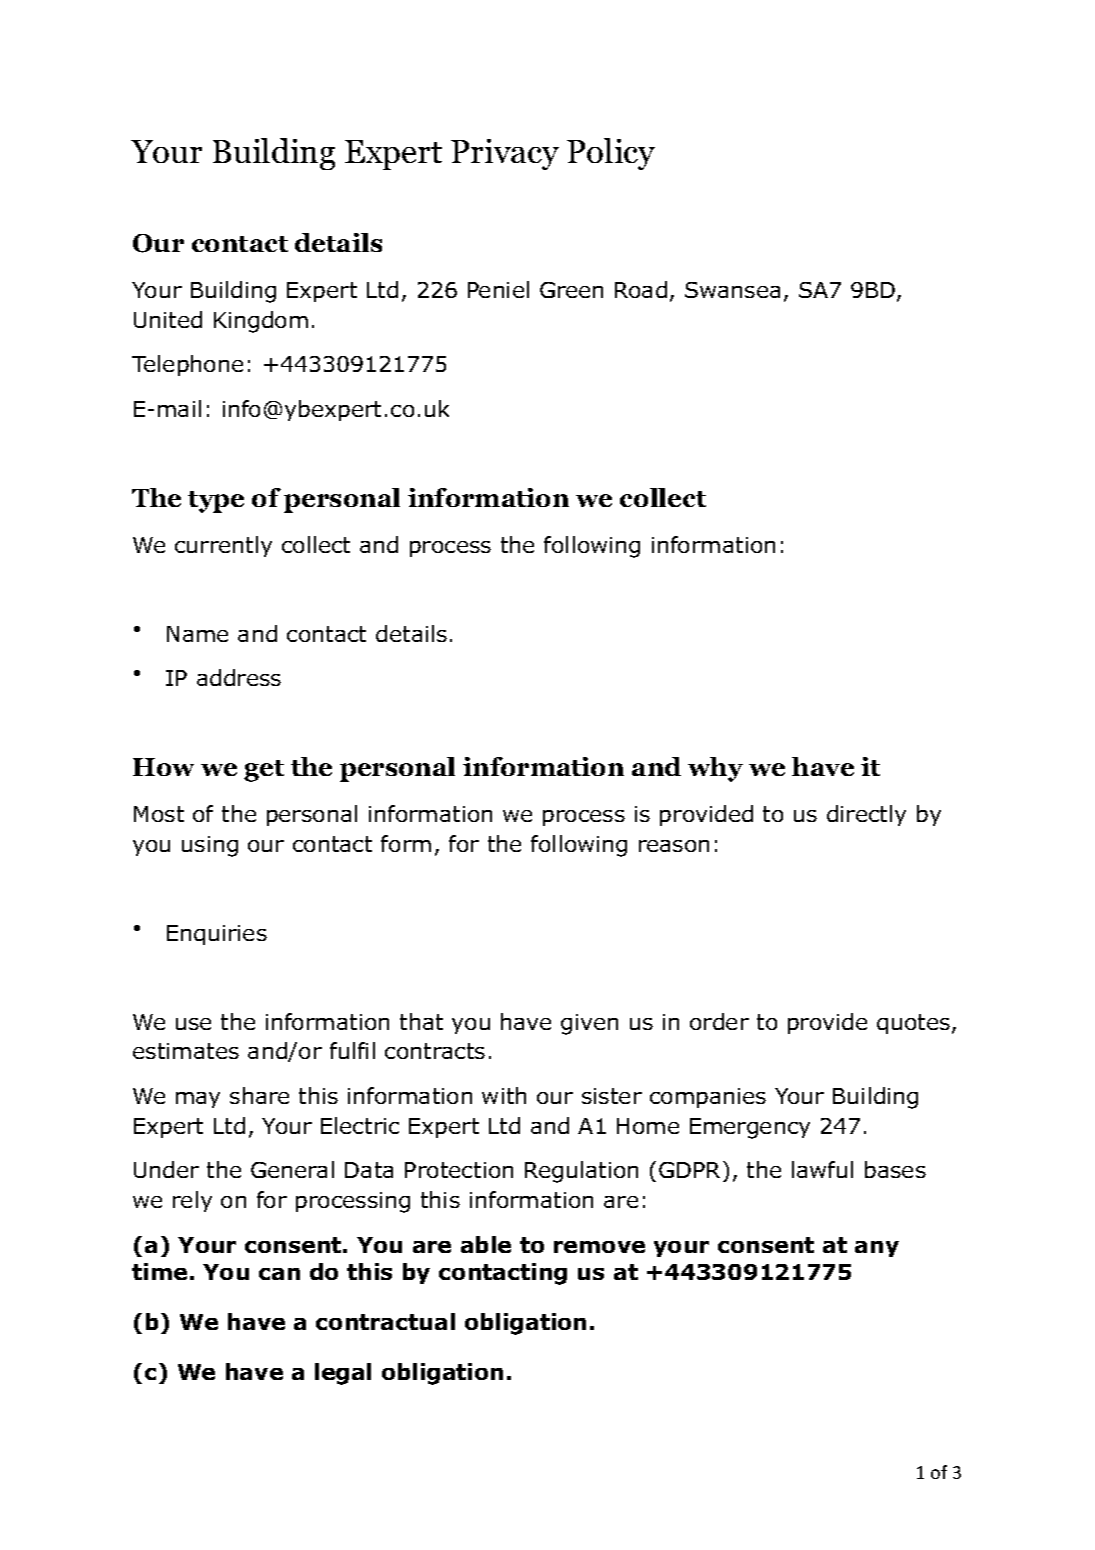 This document has height=1550, width=1095. I want to click on directly, so click(866, 815).
